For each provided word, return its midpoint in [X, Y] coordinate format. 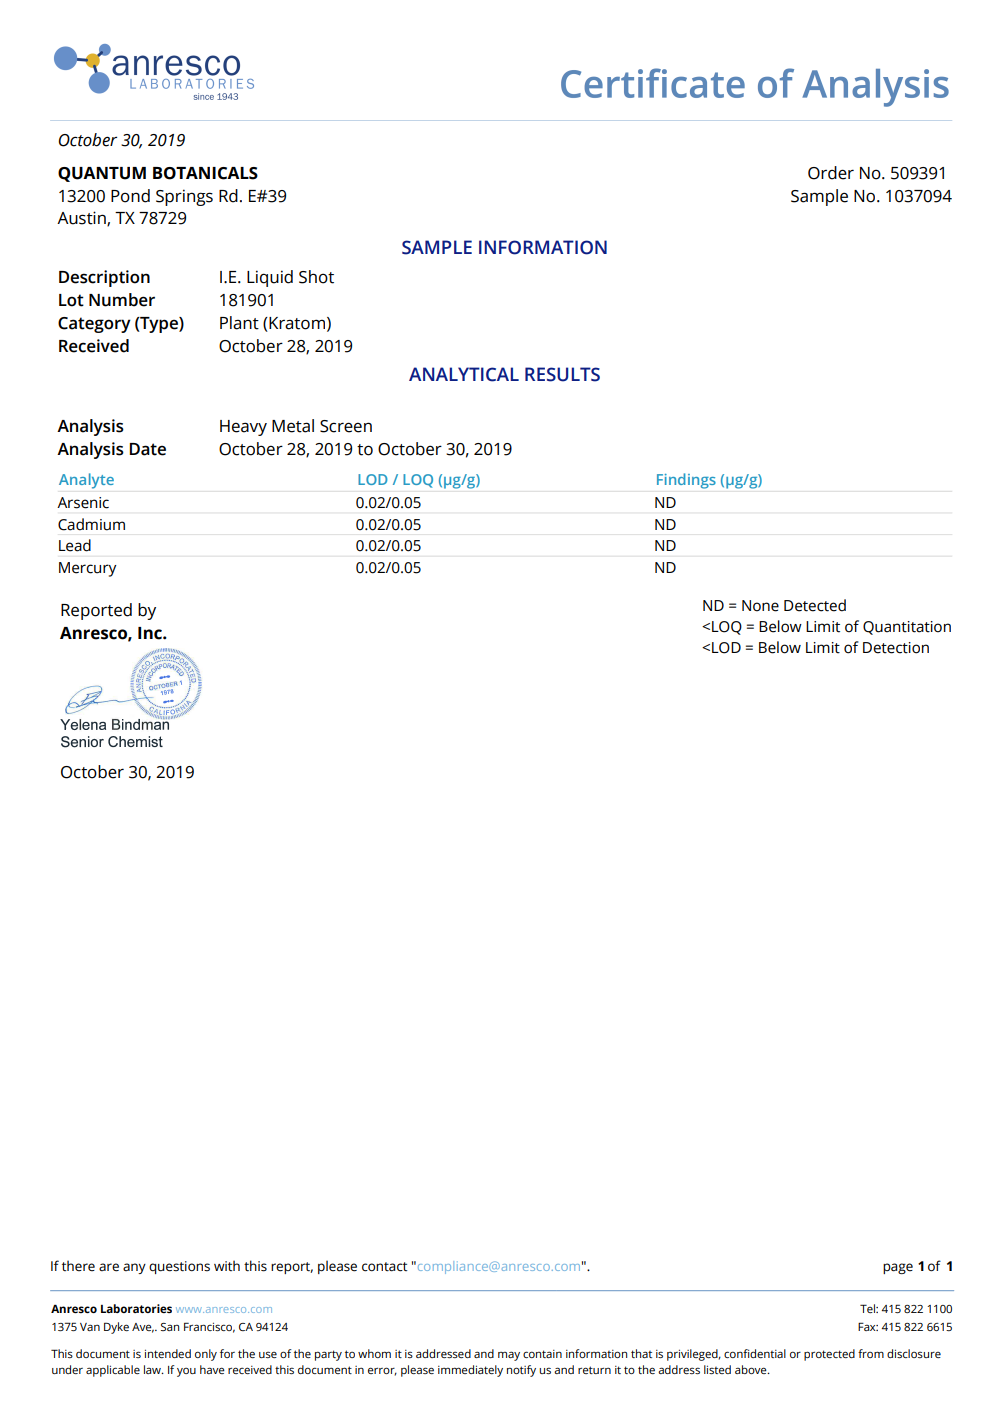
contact [384, 1267]
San [170, 1327]
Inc [151, 633]
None [760, 606]
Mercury [88, 569]
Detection [896, 648]
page [898, 1268]
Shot [316, 277]
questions [179, 1267]
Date [148, 449]
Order [831, 173]
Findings [686, 481]
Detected [815, 605]
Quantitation [907, 628]
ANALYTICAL [464, 374]
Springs [184, 197]
